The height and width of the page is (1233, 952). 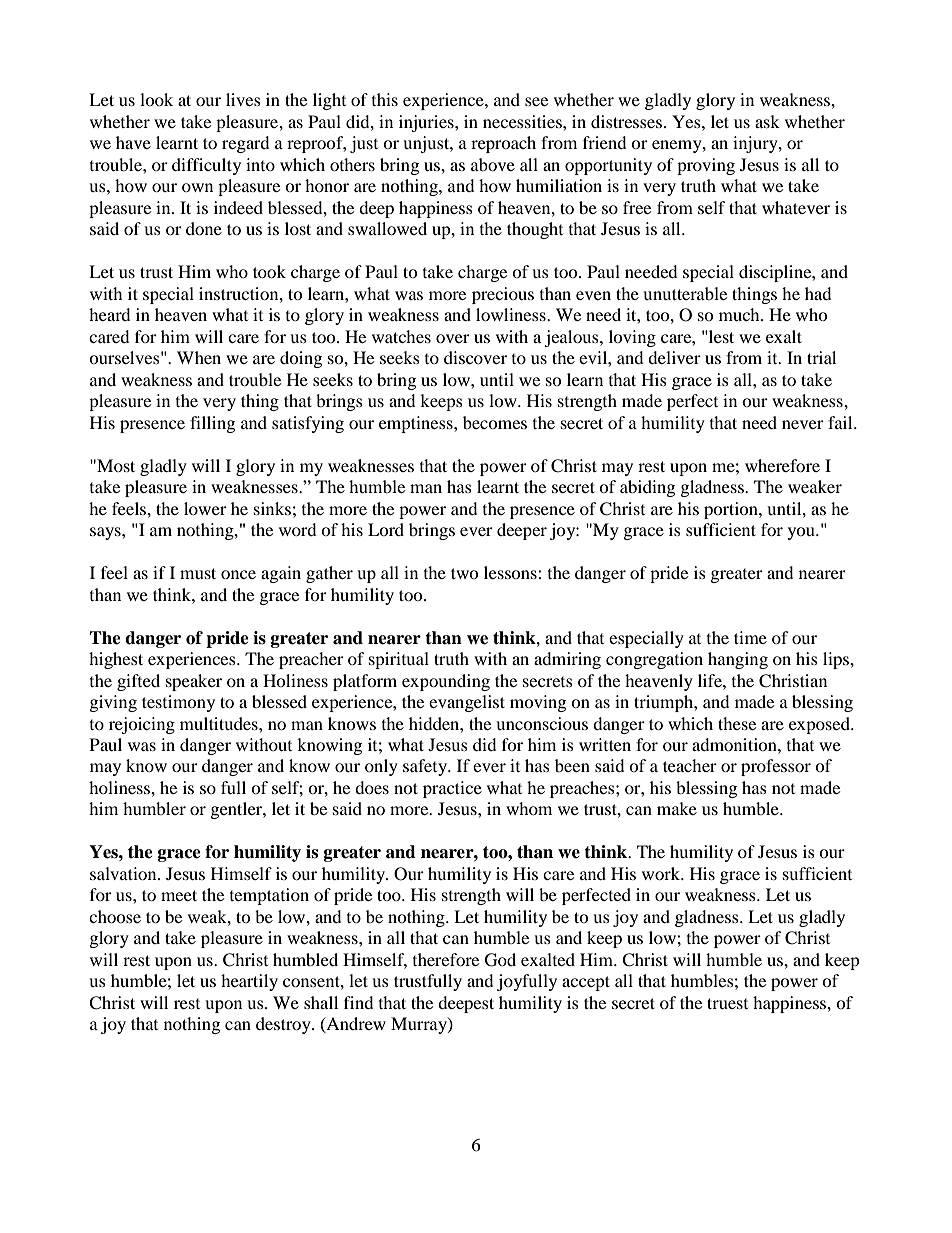 I want to click on these, so click(x=737, y=723).
